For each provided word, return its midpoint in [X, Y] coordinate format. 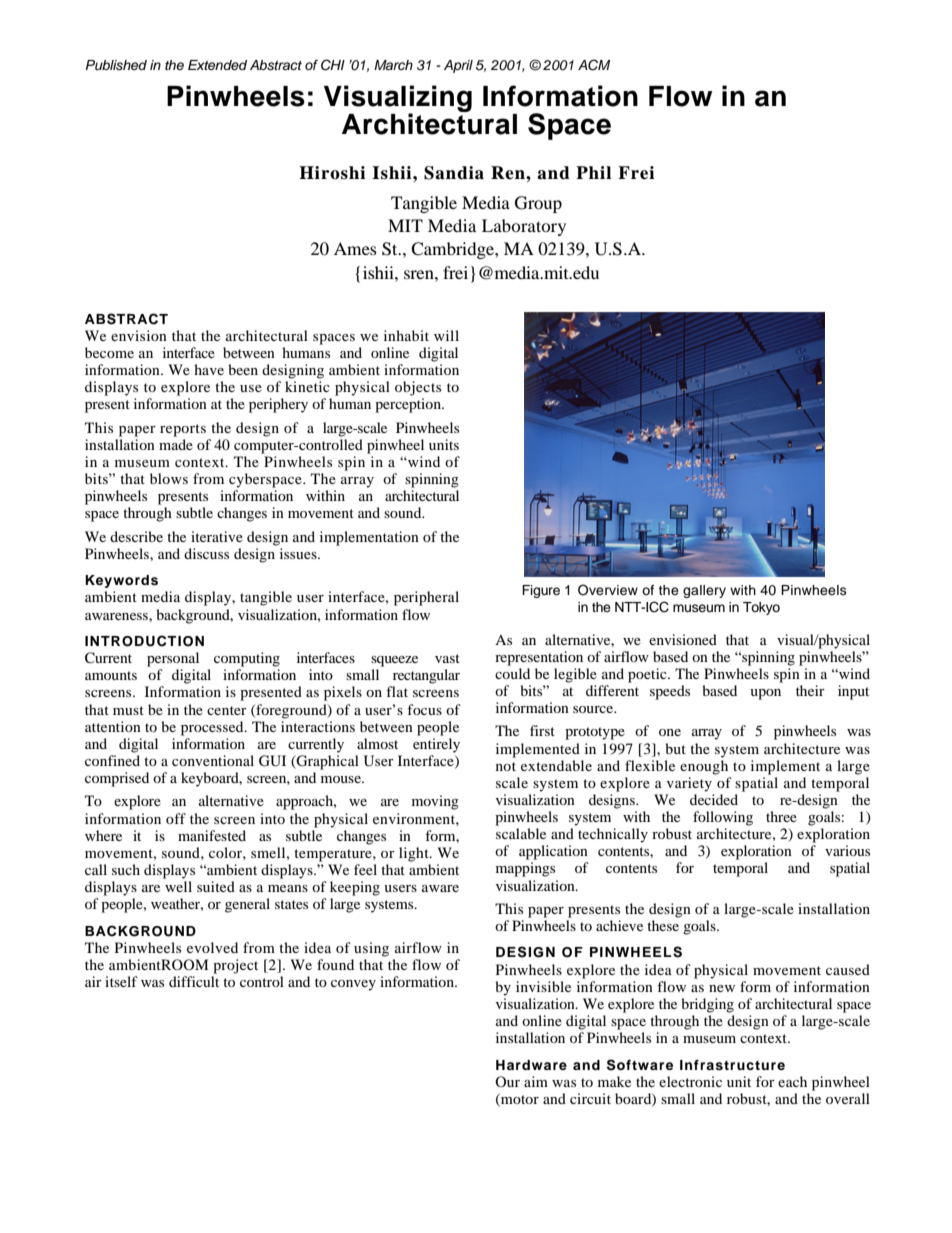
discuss [206, 553]
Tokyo [761, 608]
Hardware [531, 1065]
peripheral [426, 598]
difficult [194, 981]
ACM [594, 65]
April [458, 66]
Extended [217, 65]
